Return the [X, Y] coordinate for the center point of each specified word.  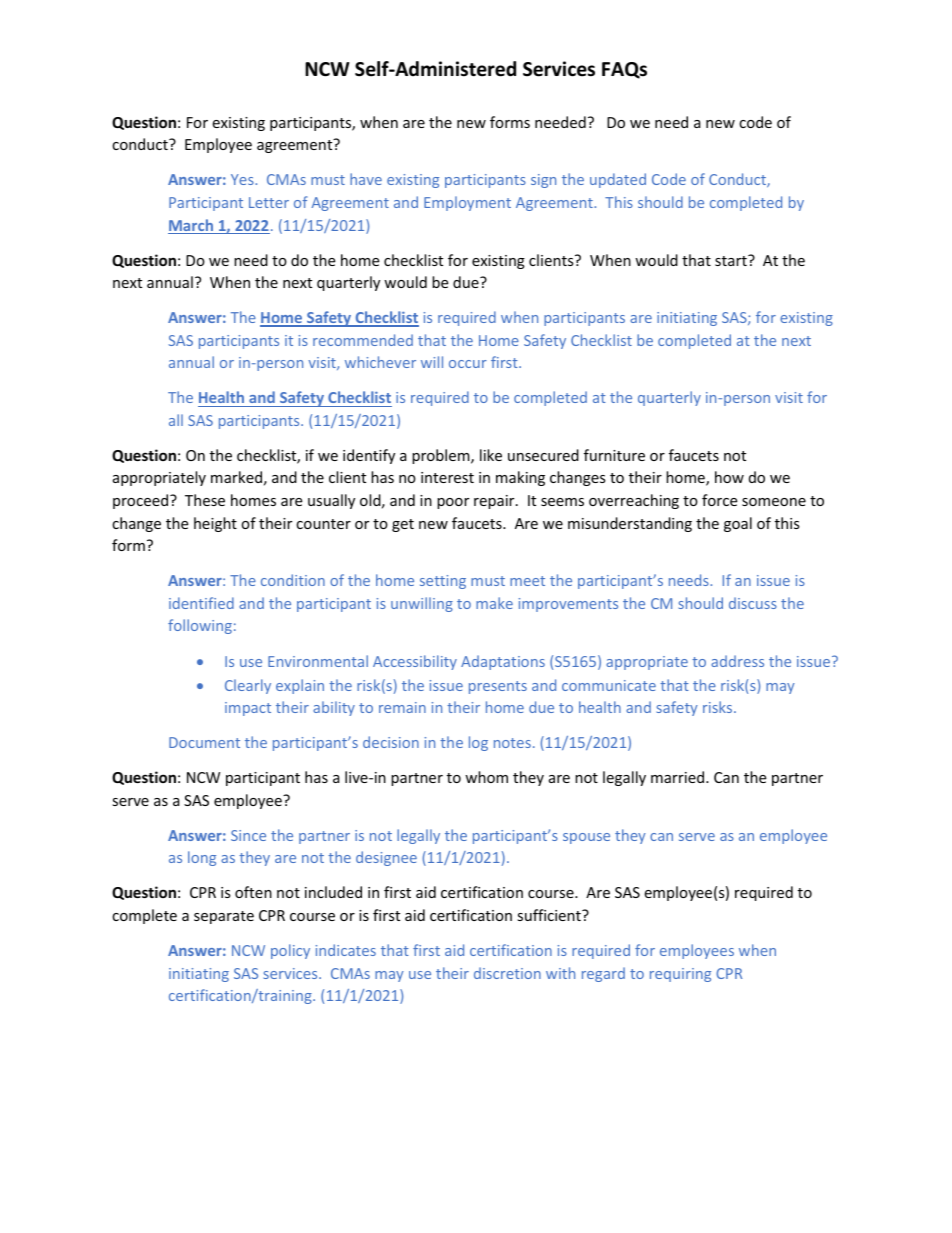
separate [224, 917]
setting [443, 582]
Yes [243, 179]
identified [201, 603]
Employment [467, 203]
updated [618, 180]
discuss [753, 603]
